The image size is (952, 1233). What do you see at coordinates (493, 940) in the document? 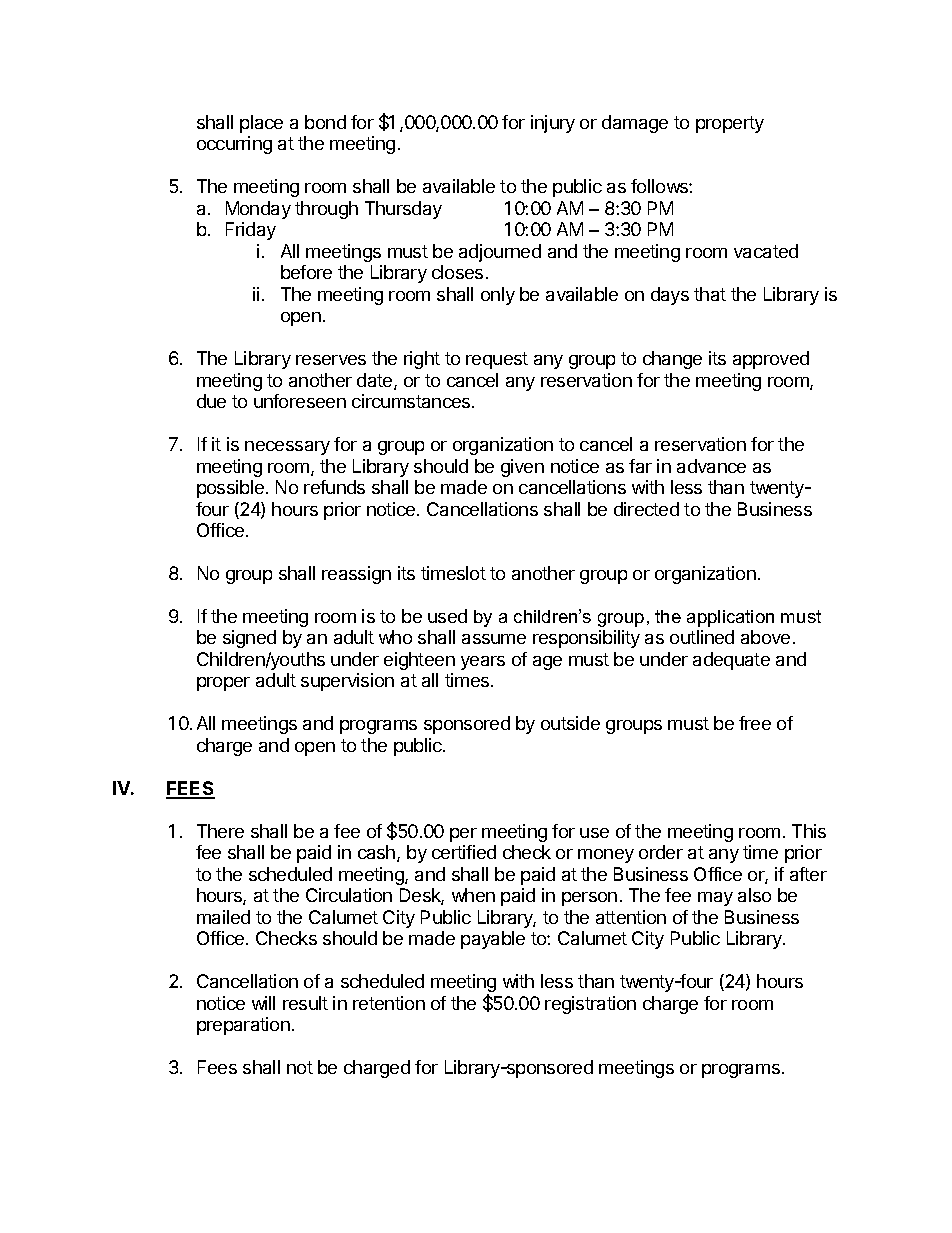
I see `payable` at bounding box center [493, 940].
